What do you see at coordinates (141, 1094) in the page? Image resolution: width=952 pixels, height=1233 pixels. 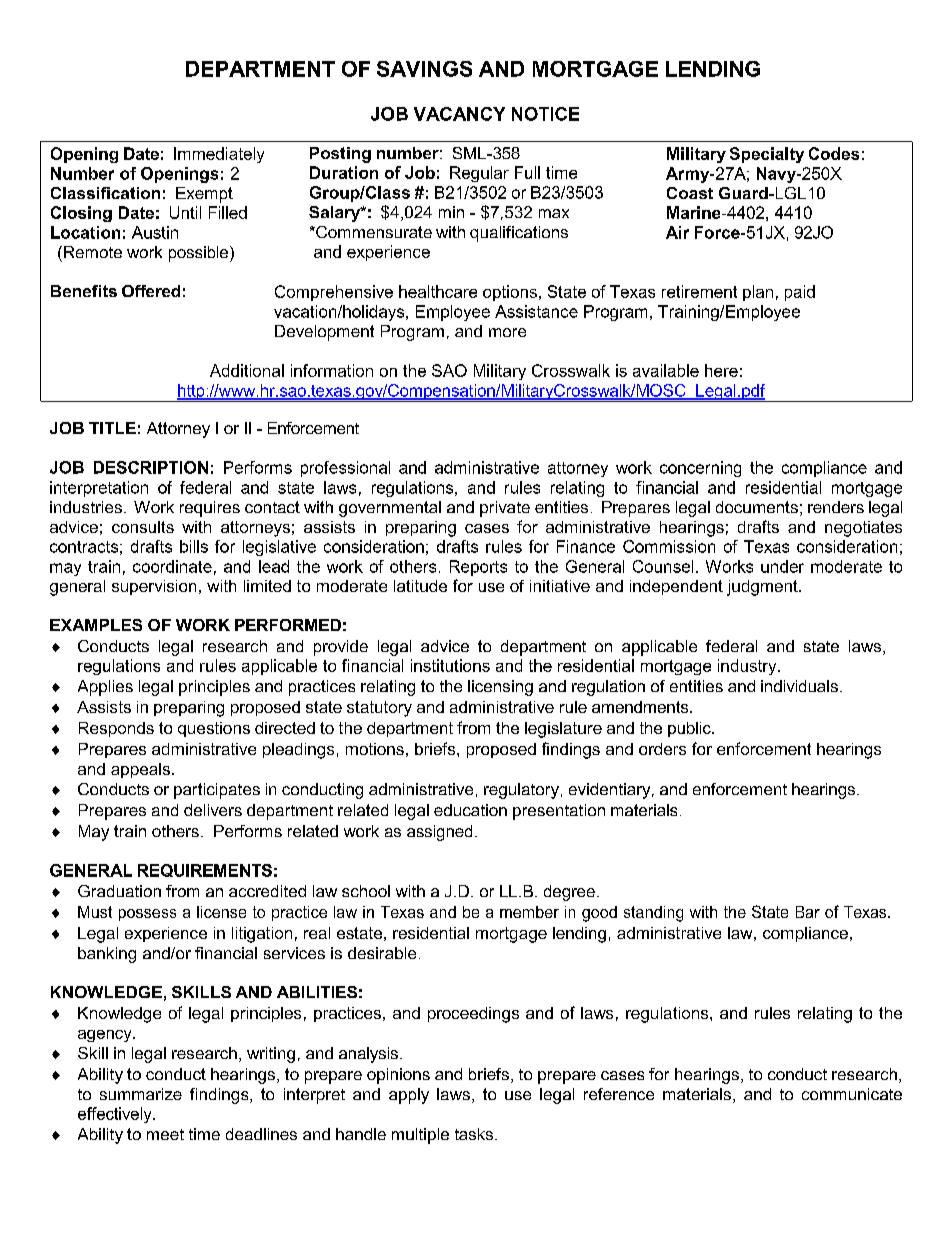 I see `summarize` at bounding box center [141, 1094].
